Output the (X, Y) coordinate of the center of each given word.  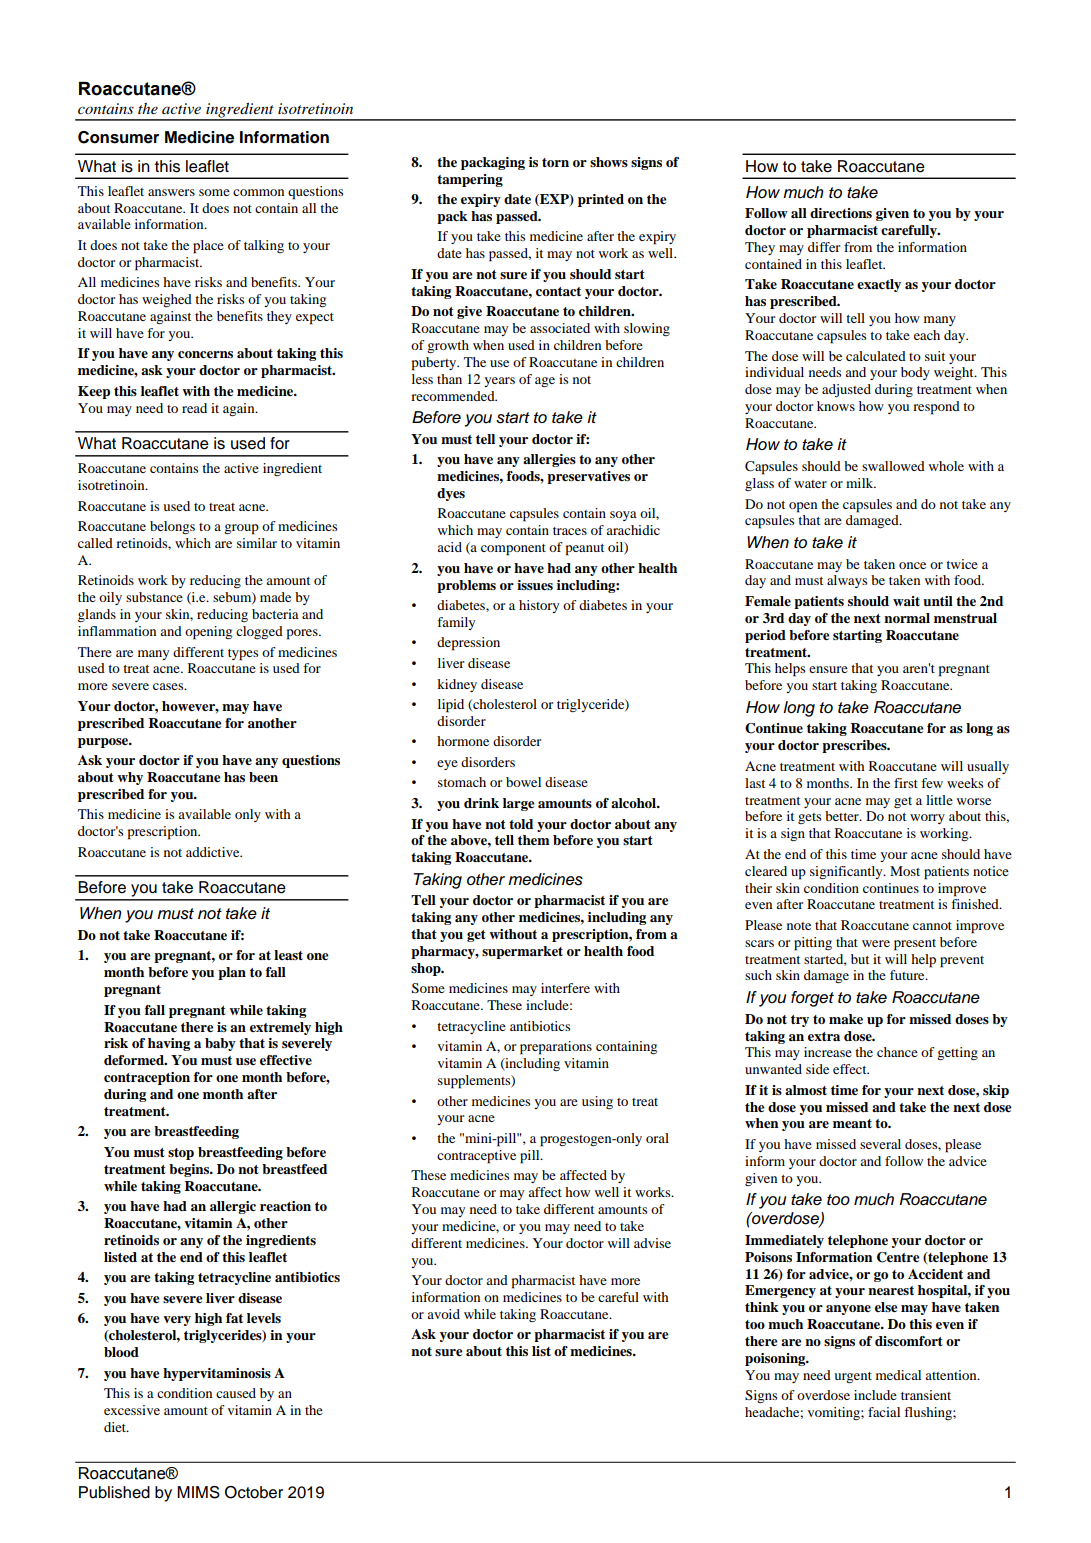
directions (841, 213)
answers (171, 192)
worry (927, 819)
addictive (214, 852)
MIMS (198, 1492)
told (521, 824)
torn (555, 162)
